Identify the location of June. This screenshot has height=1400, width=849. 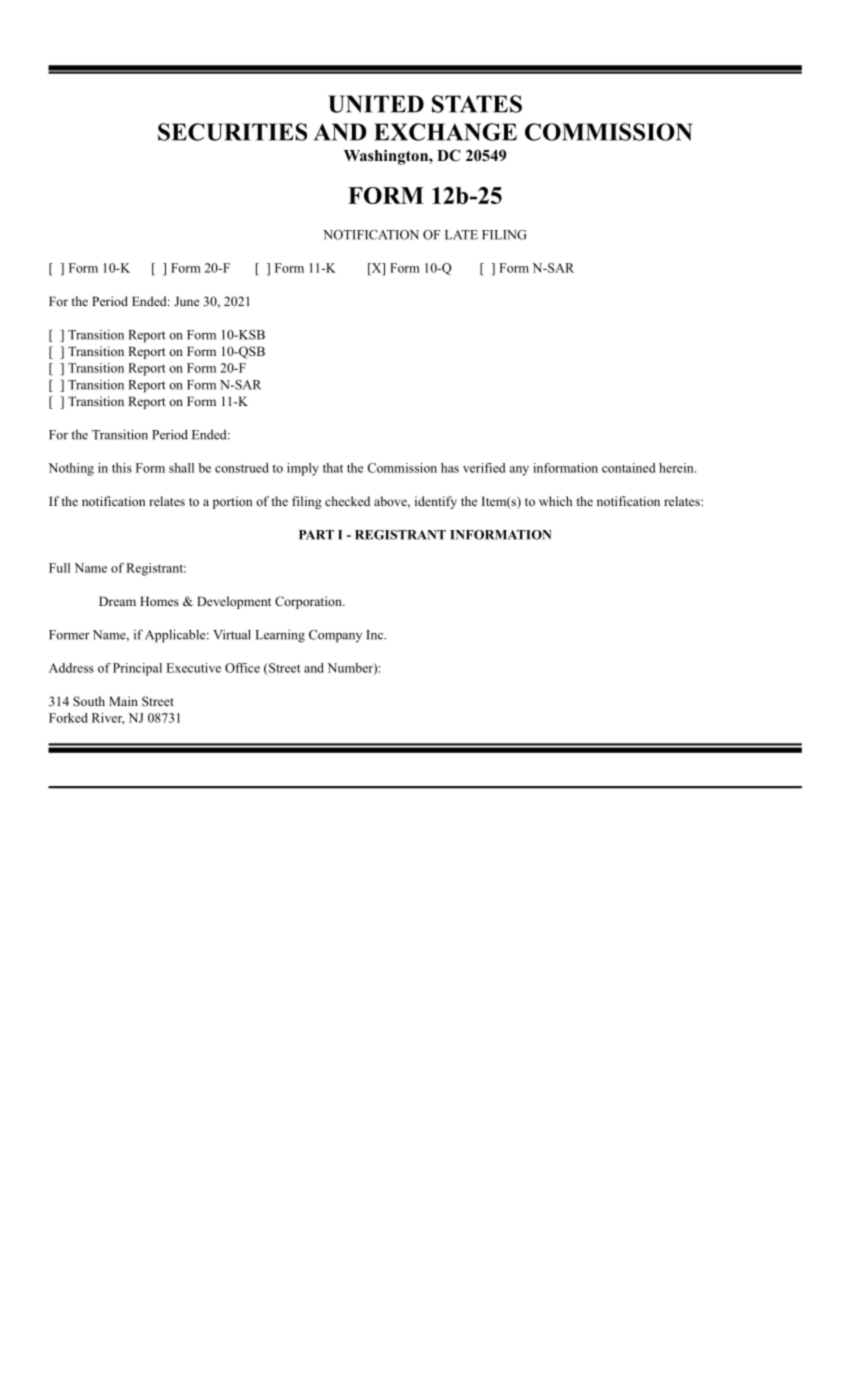
(186, 301).
